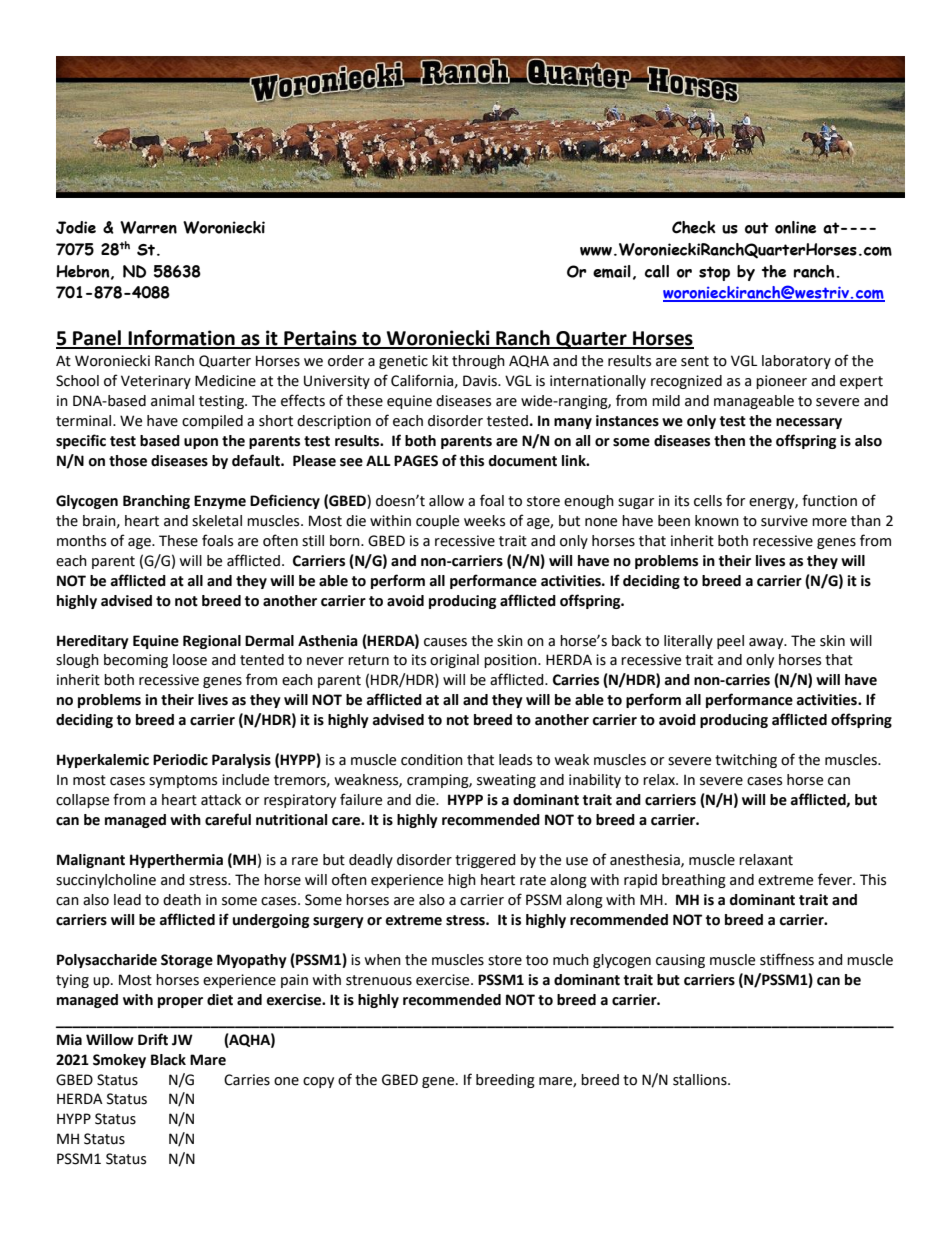  I want to click on out, so click(756, 228).
